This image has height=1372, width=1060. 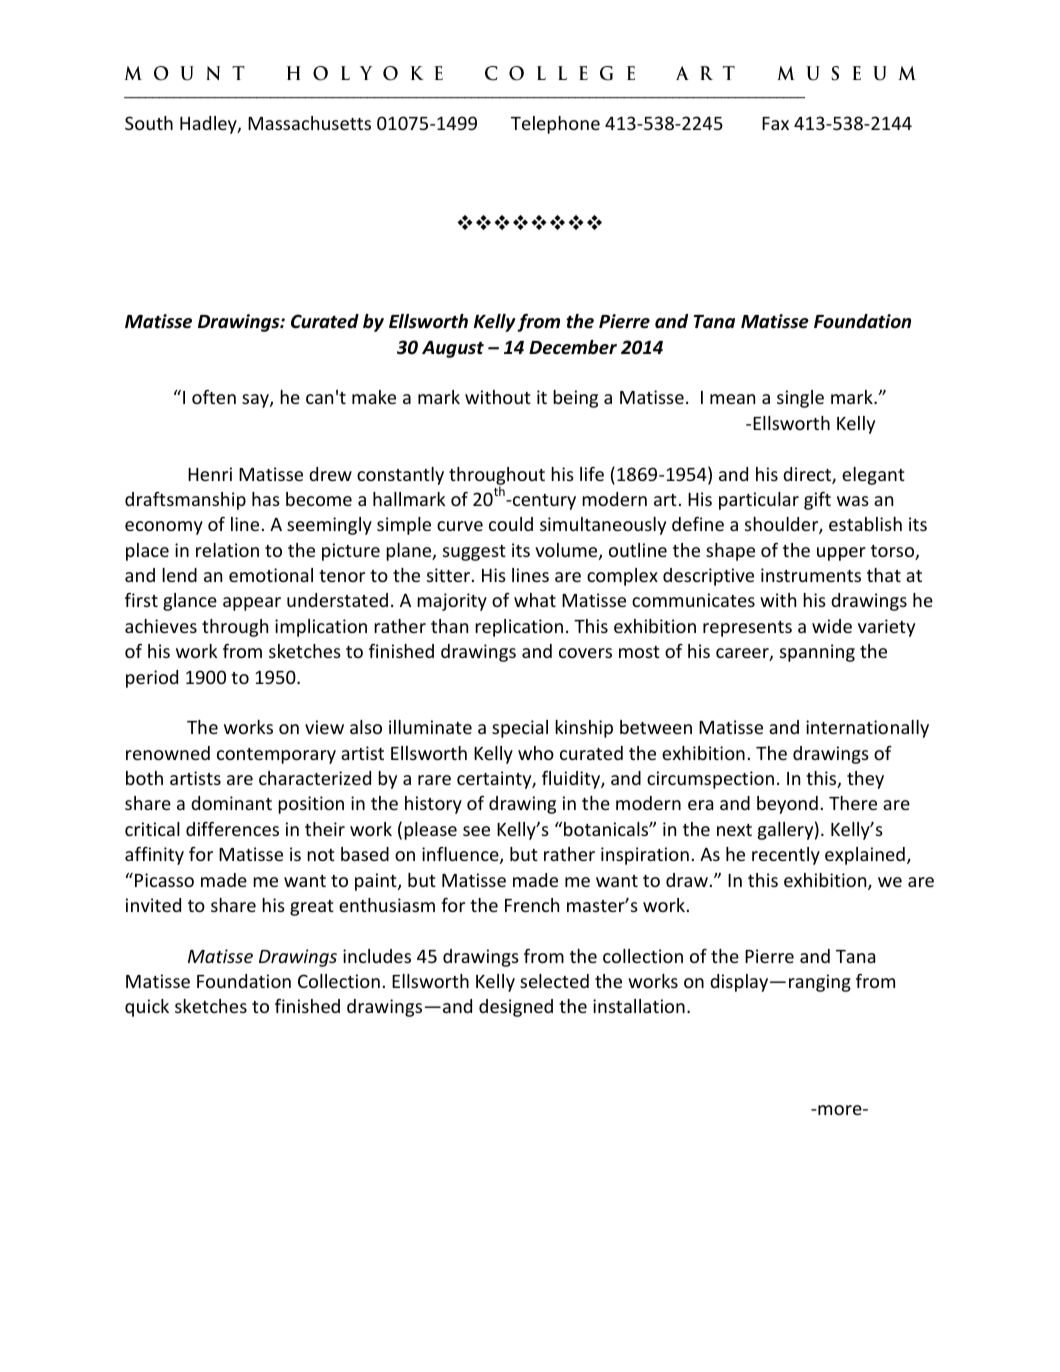 What do you see at coordinates (147, 1008) in the image?
I see `quick` at bounding box center [147, 1008].
